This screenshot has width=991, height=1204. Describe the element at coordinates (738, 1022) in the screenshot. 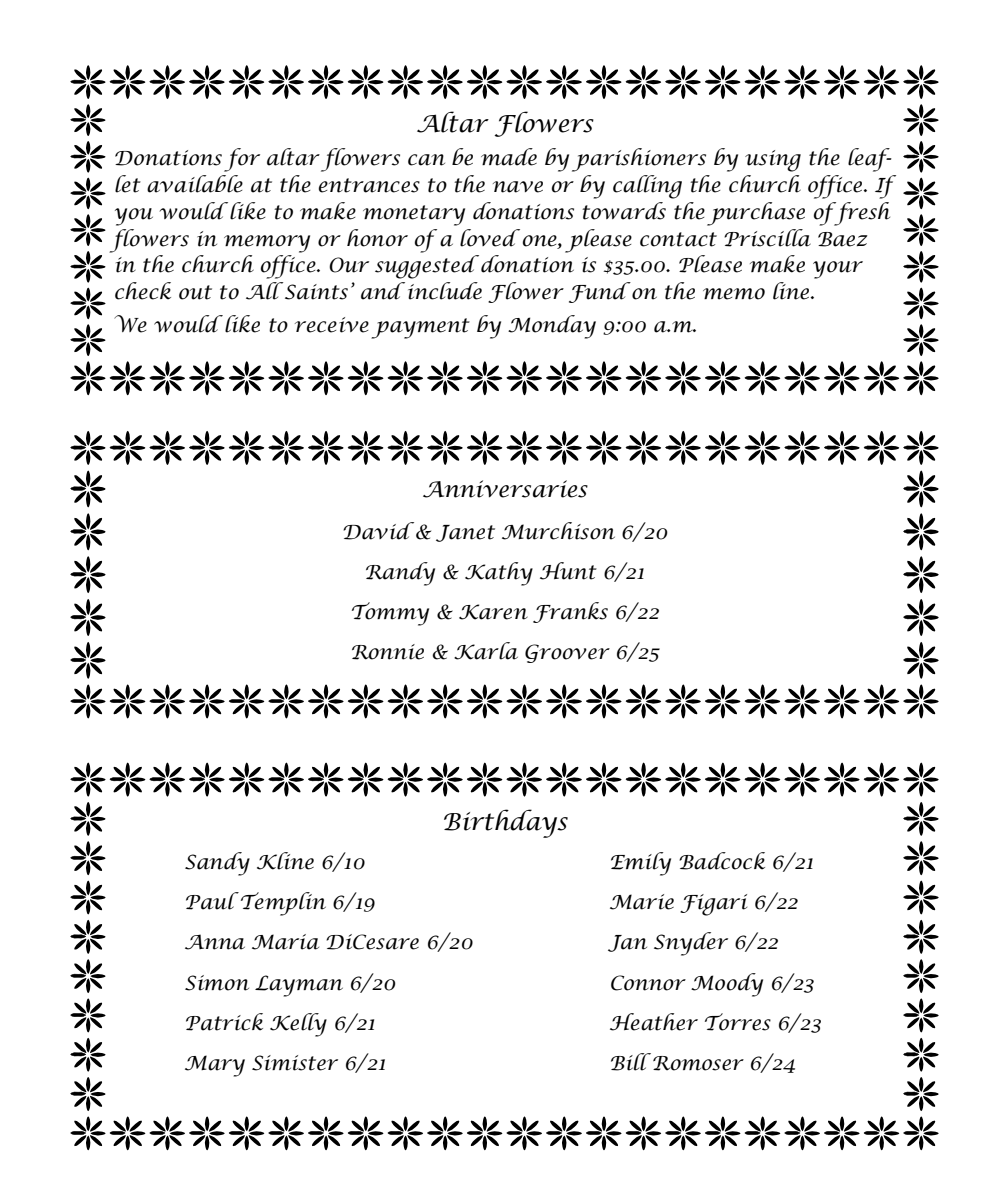

I see `Torres` at that location.
